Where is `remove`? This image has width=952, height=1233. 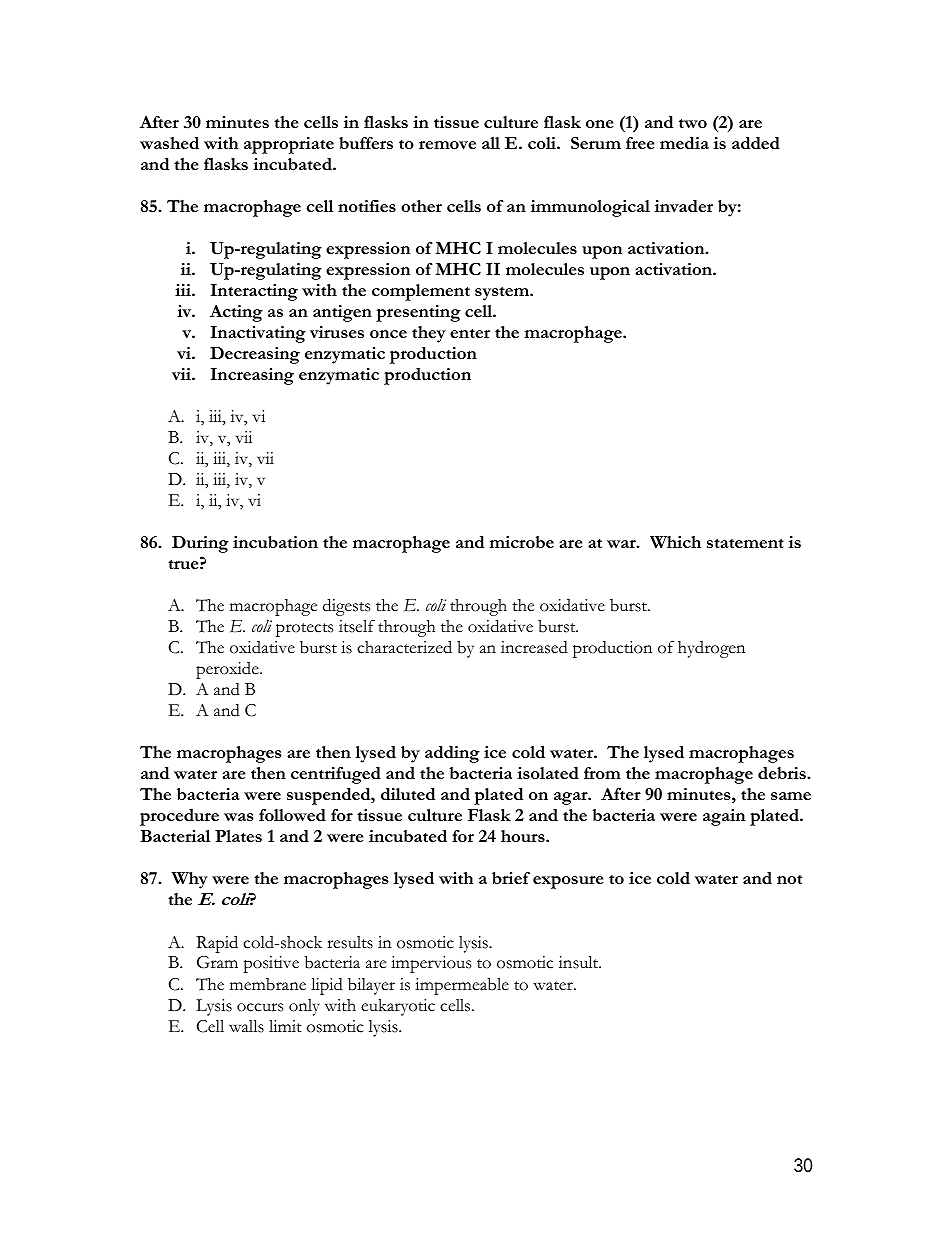
remove is located at coordinates (447, 145).
